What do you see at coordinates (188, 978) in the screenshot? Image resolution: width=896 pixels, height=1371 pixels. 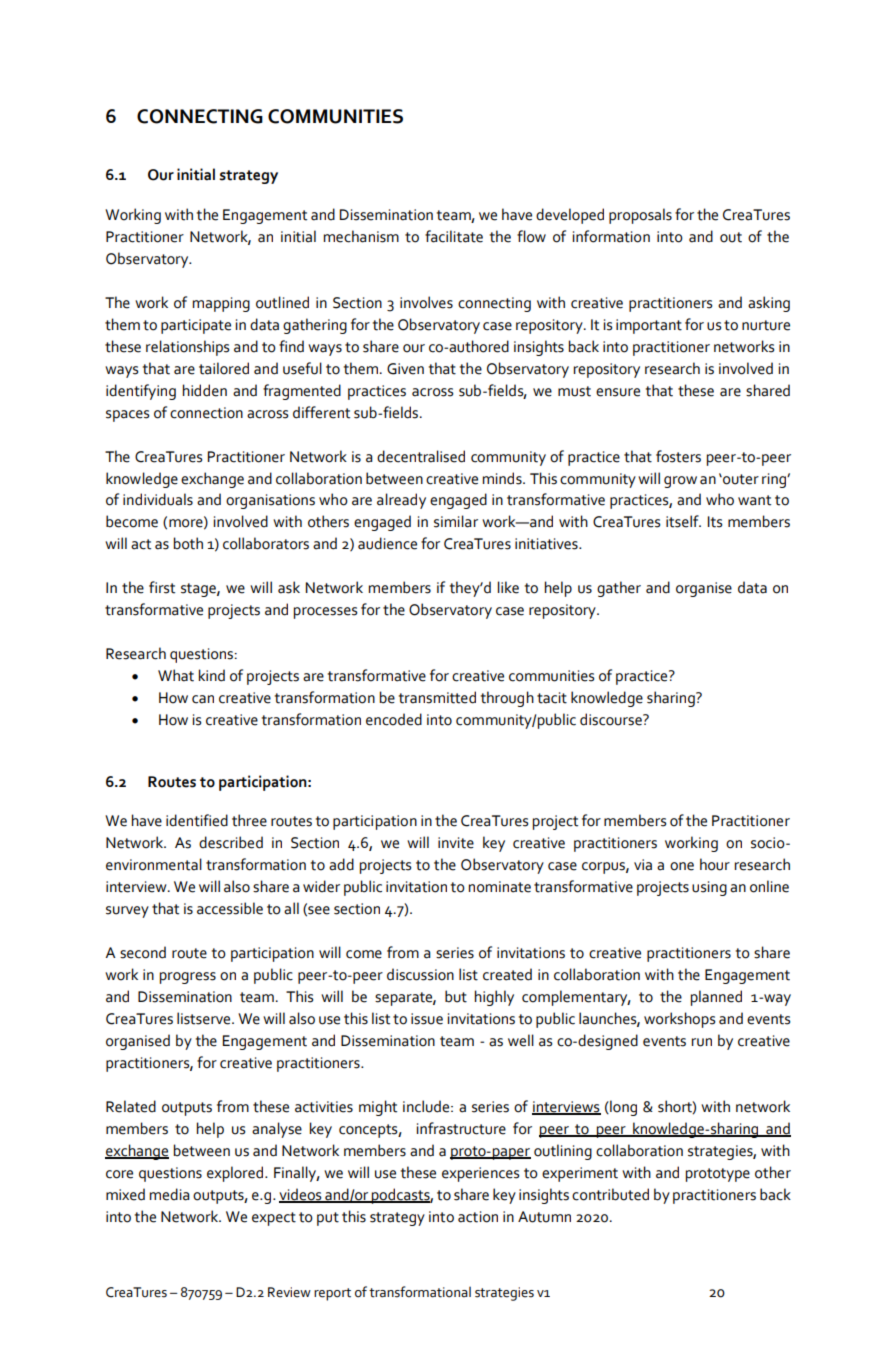 I see `progress` at bounding box center [188, 978].
